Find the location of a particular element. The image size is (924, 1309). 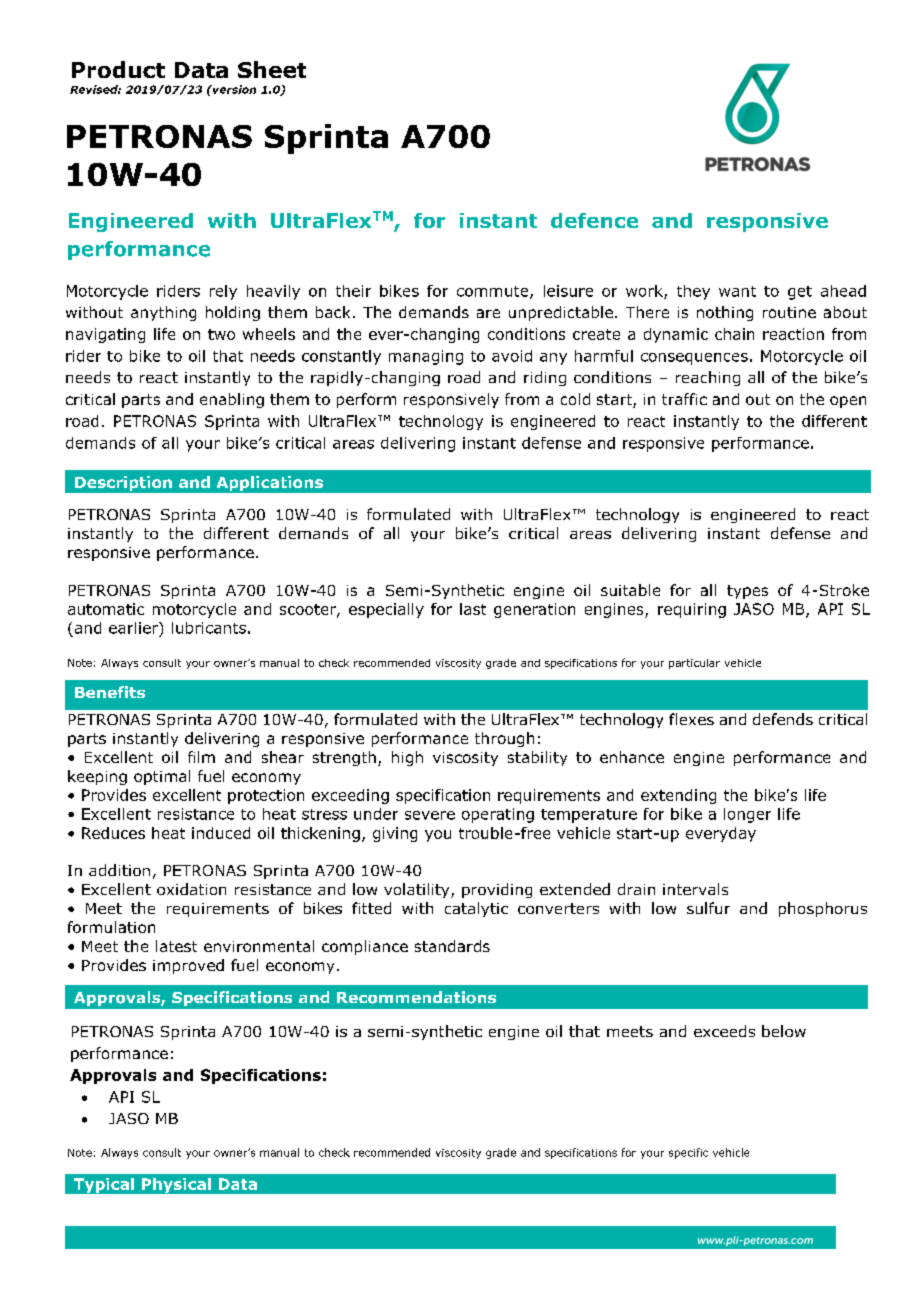

longer is located at coordinates (747, 815).
